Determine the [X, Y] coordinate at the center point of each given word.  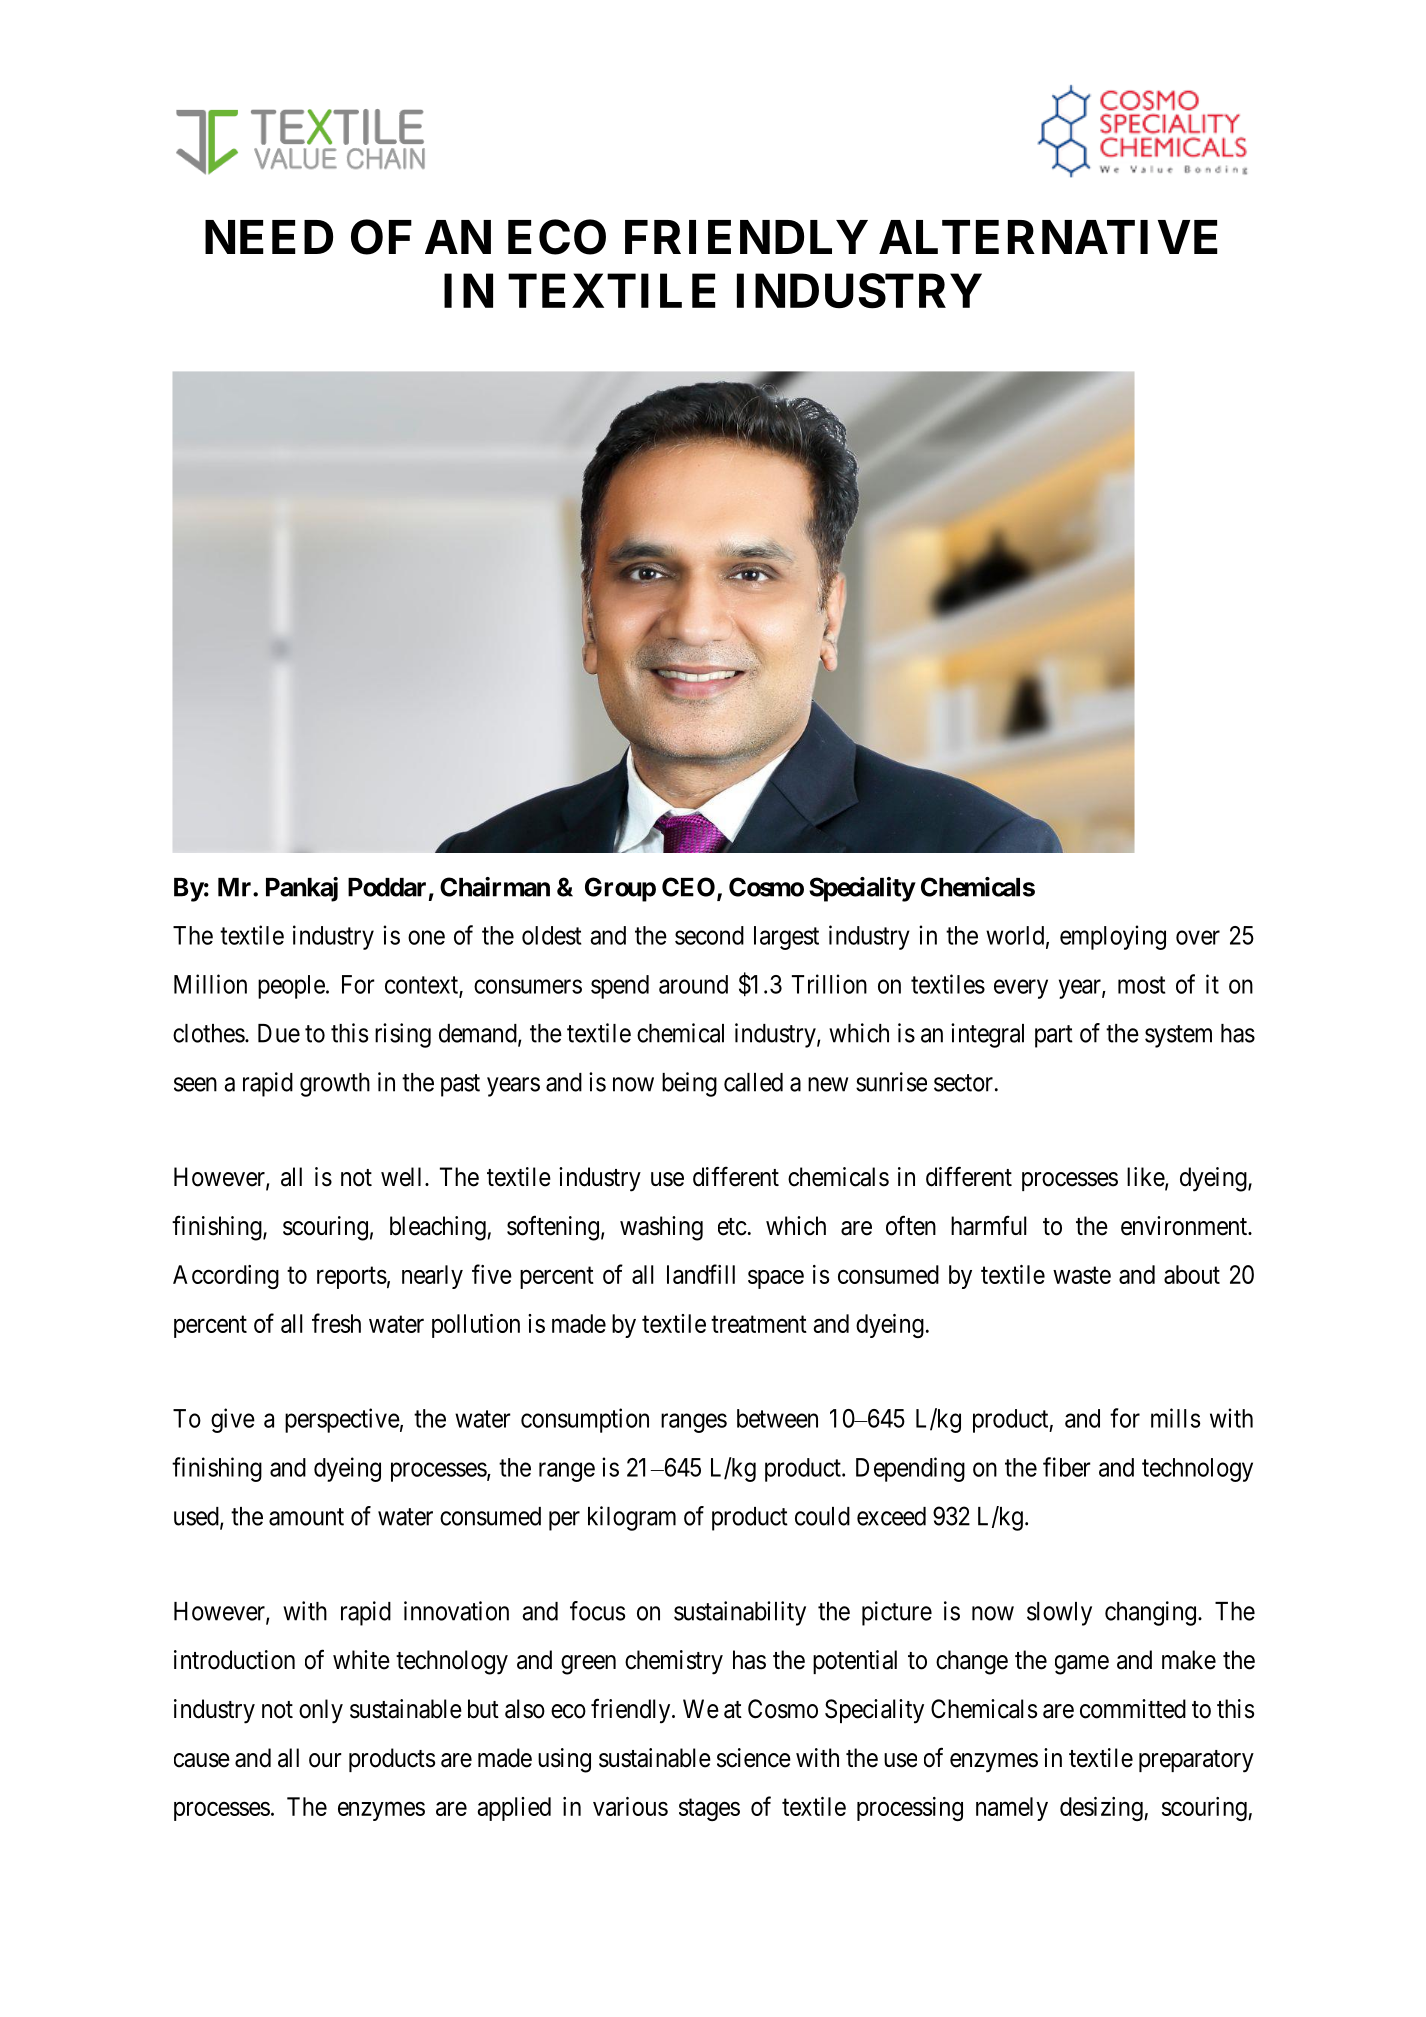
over [1198, 937]
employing [1113, 937]
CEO [690, 888]
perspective [342, 1420]
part [1054, 1036]
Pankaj [302, 889]
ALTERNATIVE [1048, 237]
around [693, 984]
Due [279, 1033]
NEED [269, 237]
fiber [1067, 1467]
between [777, 1418]
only [321, 1711]
